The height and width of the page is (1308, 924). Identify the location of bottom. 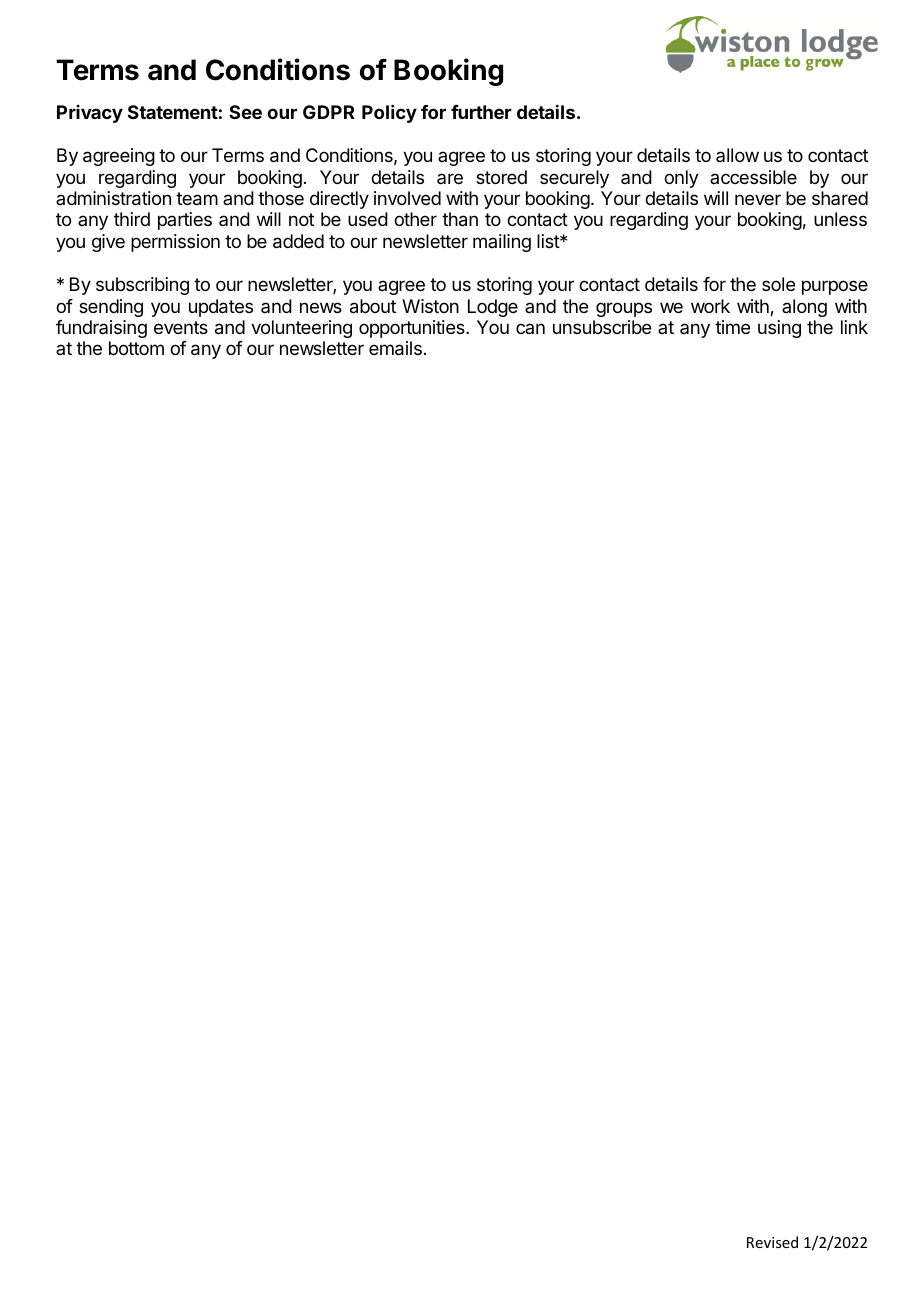
(136, 348).
